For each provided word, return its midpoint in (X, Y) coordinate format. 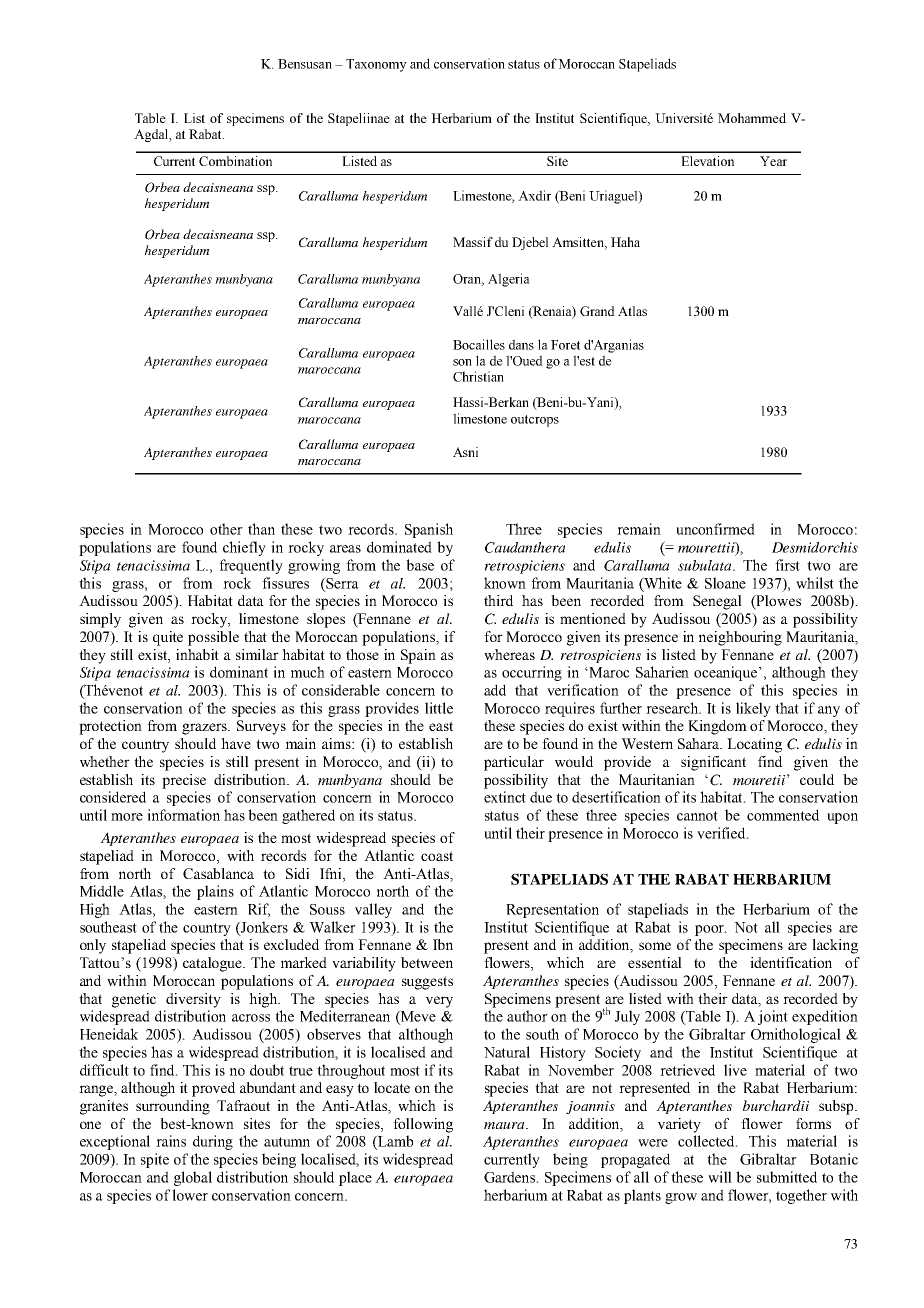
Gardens (511, 1177)
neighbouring (740, 638)
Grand (597, 311)
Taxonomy (376, 65)
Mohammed (752, 118)
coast (437, 856)
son (462, 362)
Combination (235, 161)
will (720, 1177)
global (193, 1178)
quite (168, 638)
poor (711, 930)
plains (215, 892)
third (498, 600)
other (226, 529)
